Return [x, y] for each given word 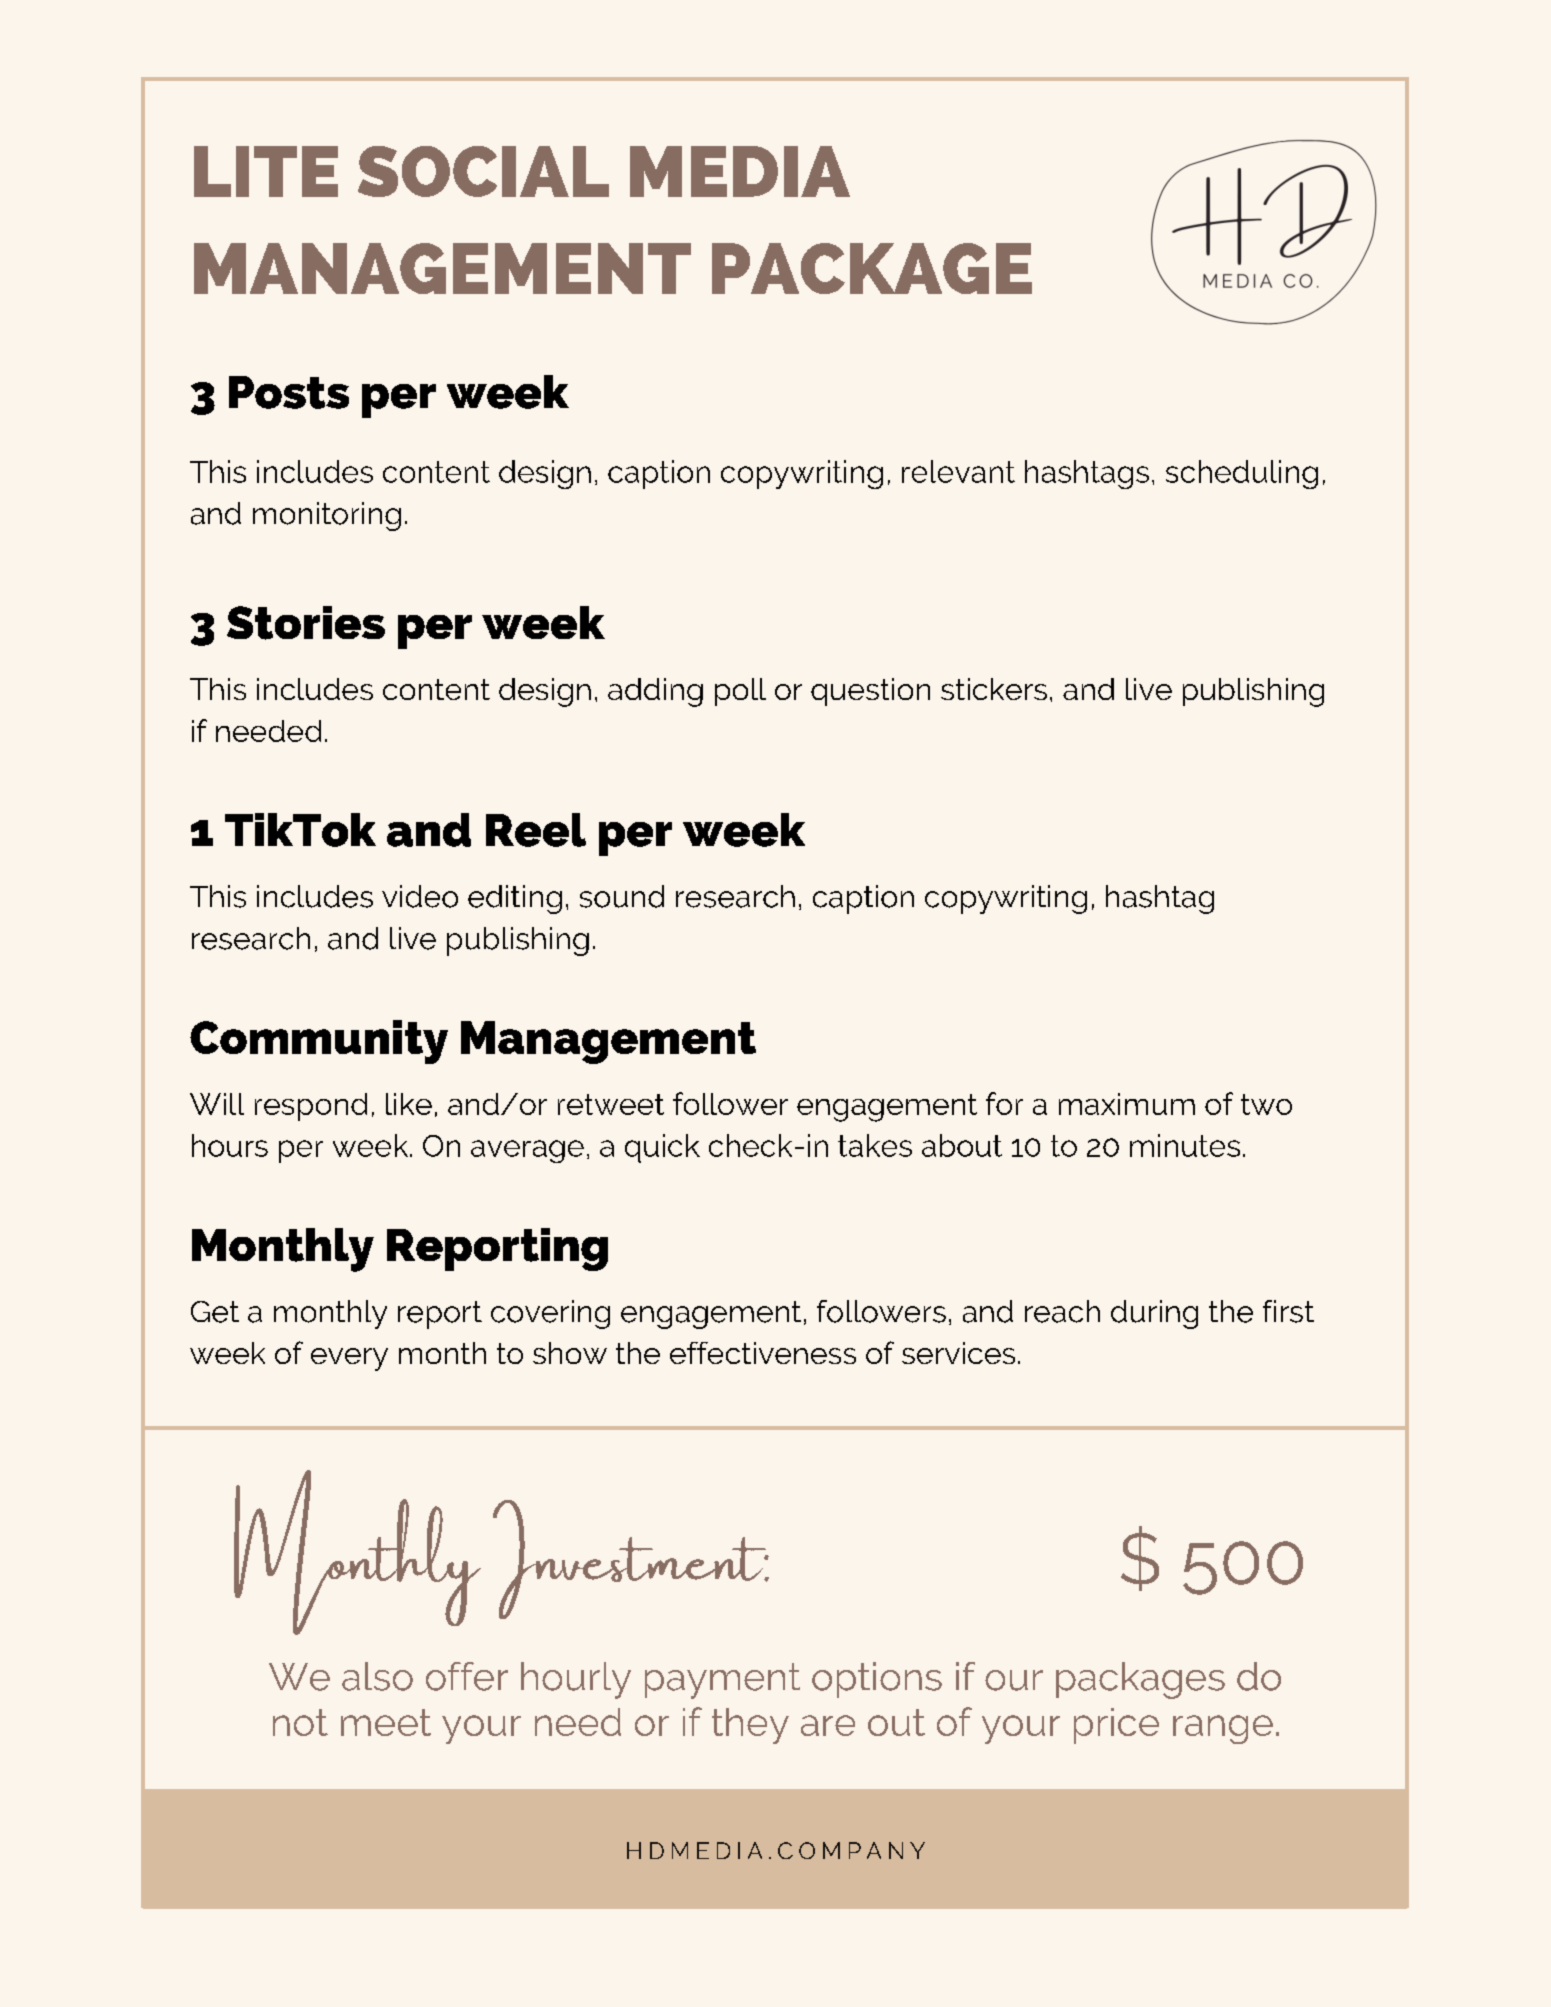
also [377, 1676]
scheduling [1242, 474]
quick [662, 1148]
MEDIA [740, 171]
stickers [994, 689]
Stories [306, 623]
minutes [1185, 1145]
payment [722, 1681]
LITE [266, 171]
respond [311, 1107]
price [1116, 1726]
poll [740, 692]
